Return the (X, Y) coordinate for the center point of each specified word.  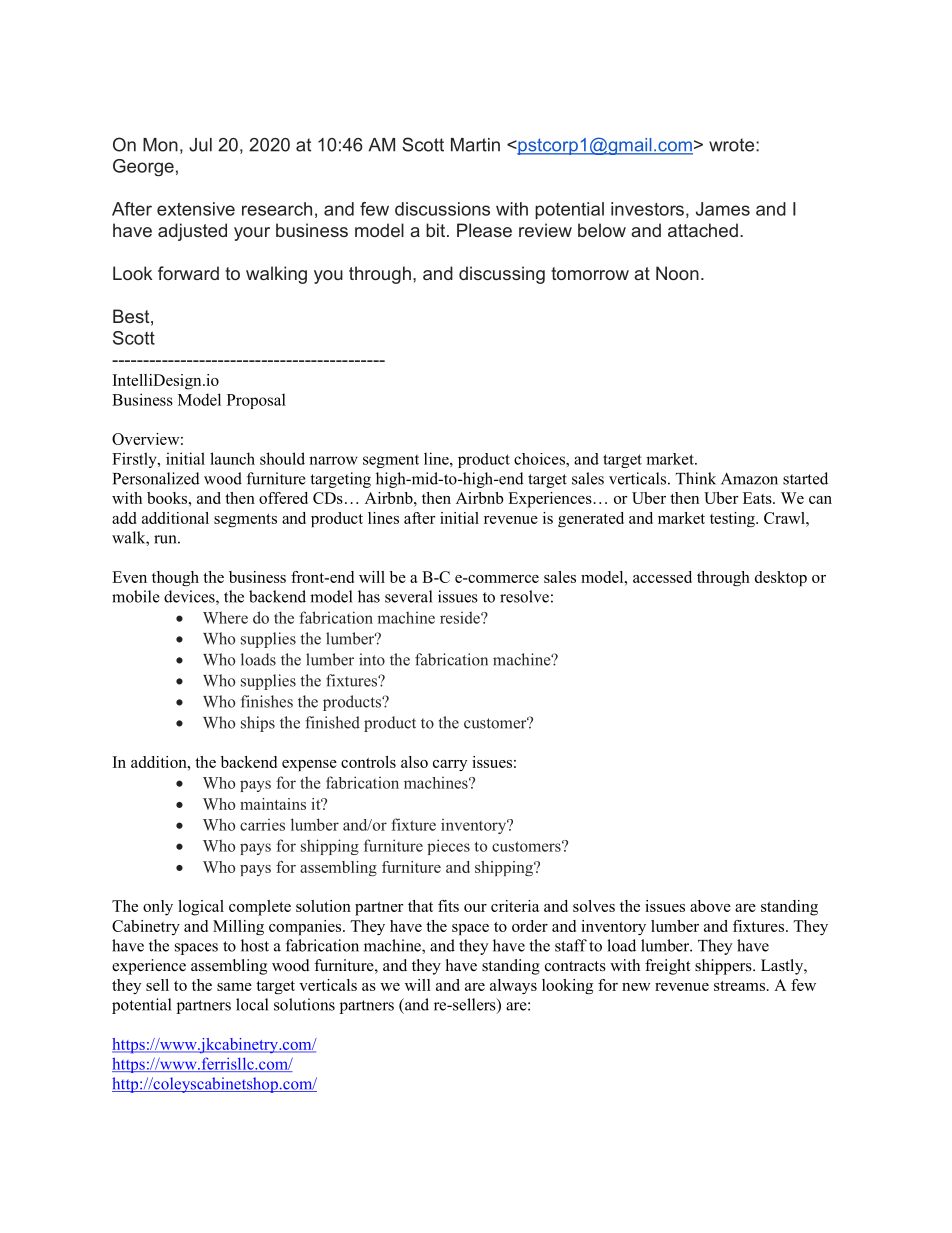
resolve (524, 596)
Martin (475, 145)
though (175, 578)
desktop (781, 578)
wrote (733, 145)
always (513, 986)
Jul (200, 145)
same (234, 987)
